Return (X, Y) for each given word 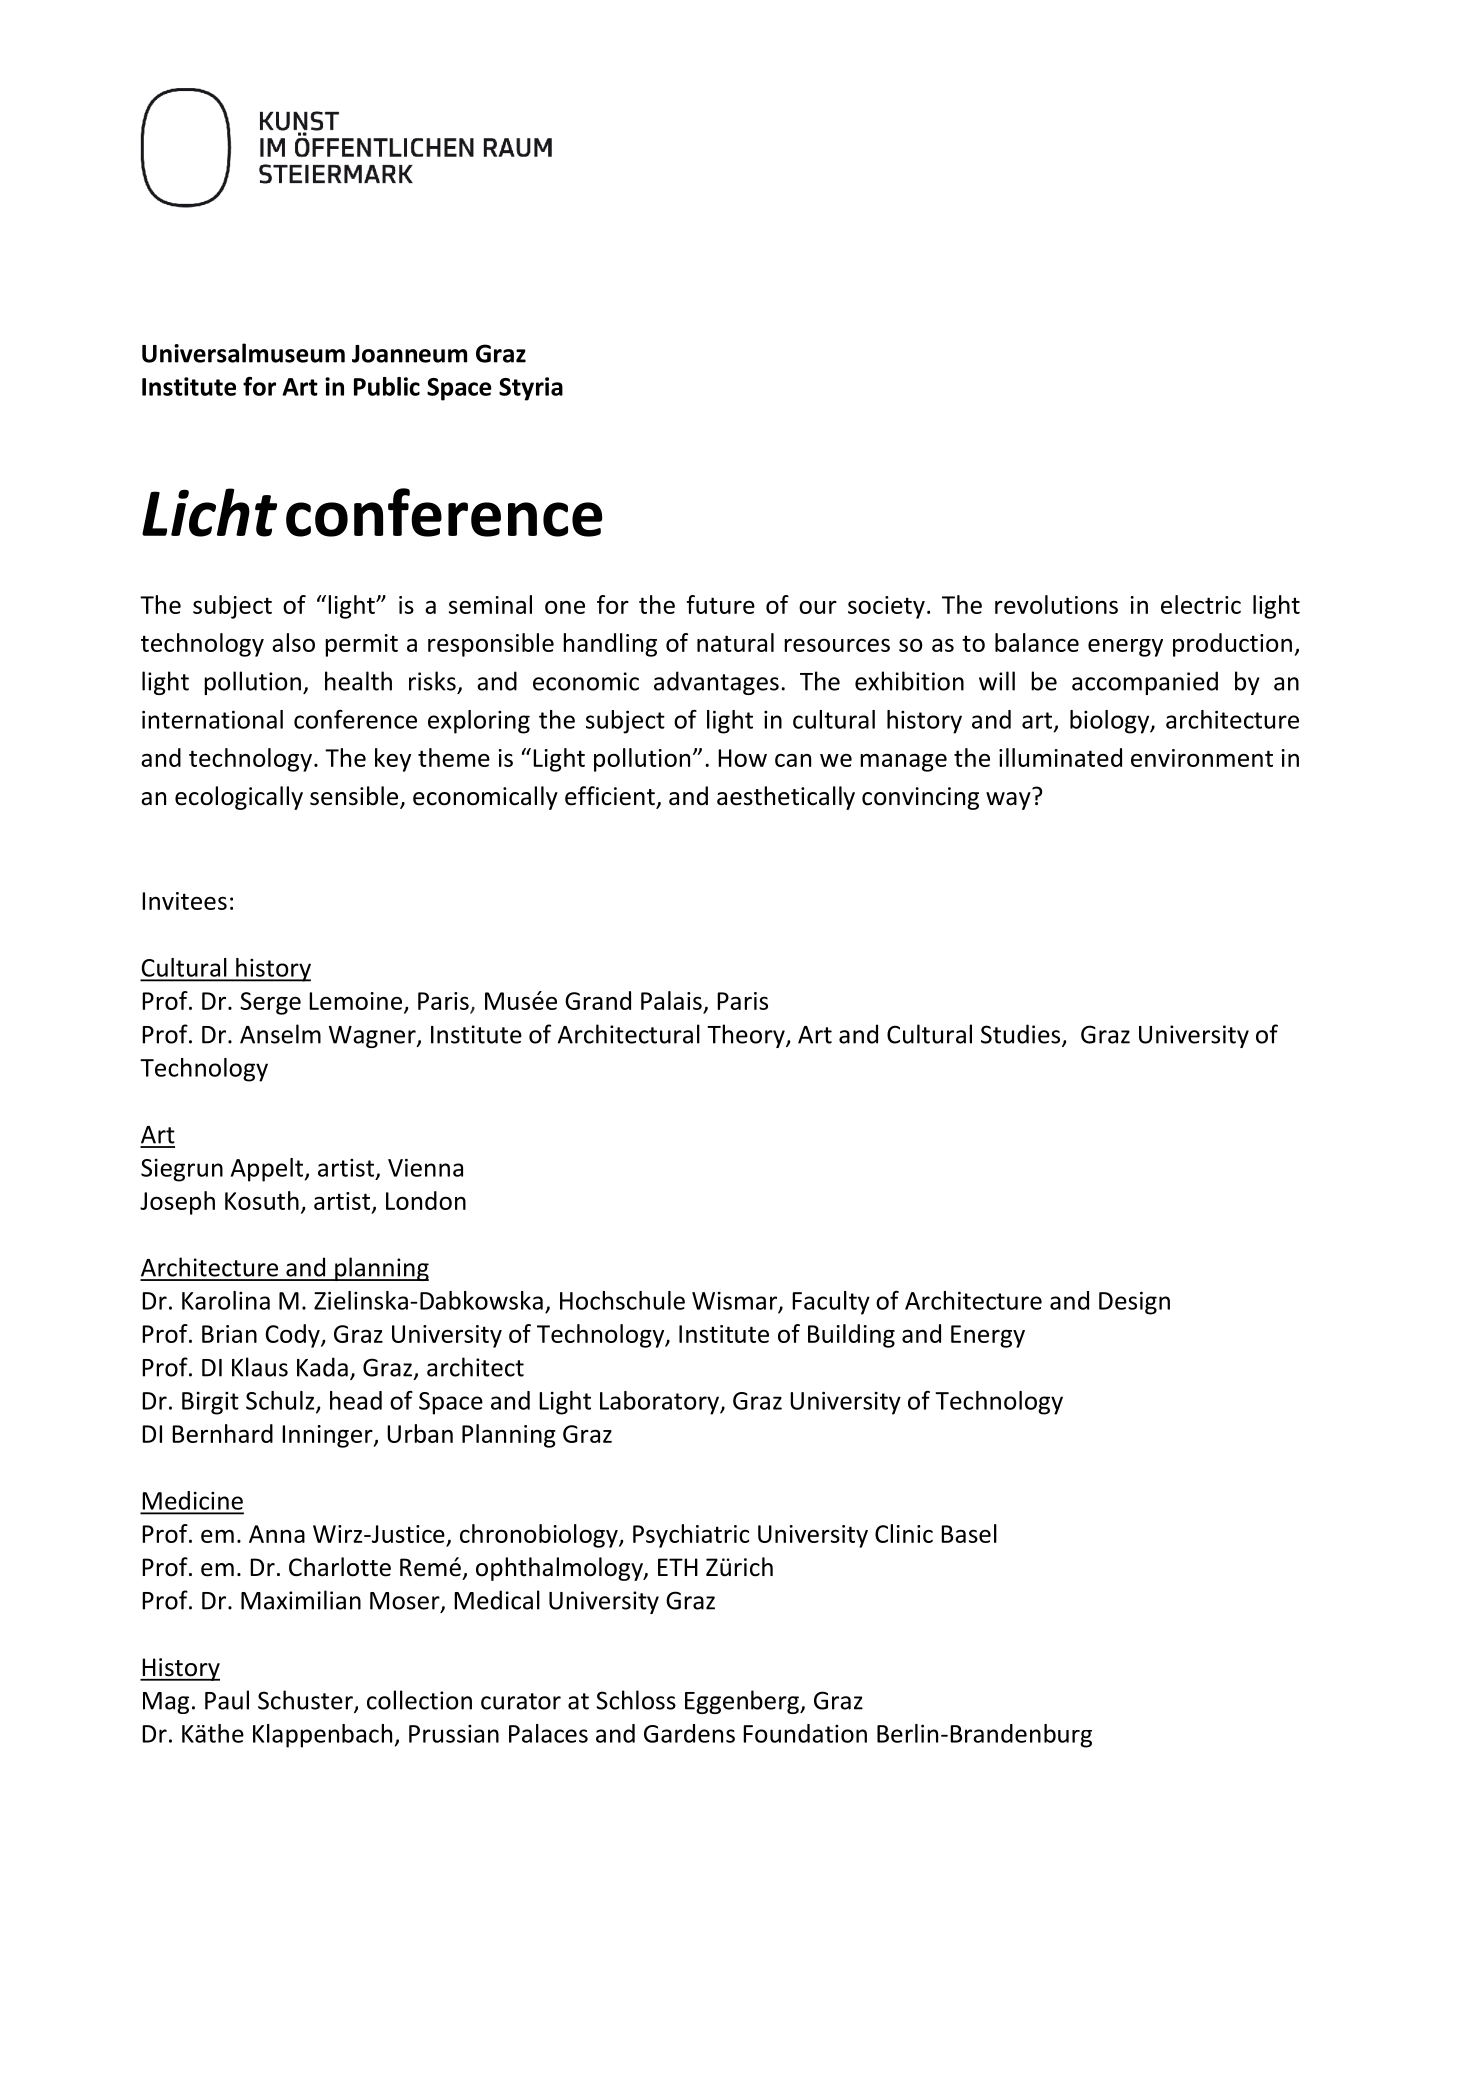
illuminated (1060, 757)
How (742, 758)
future (721, 604)
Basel (969, 1533)
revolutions (1056, 604)
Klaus (260, 1367)
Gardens (689, 1733)
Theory (747, 1036)
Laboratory (660, 1403)
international (212, 719)
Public (387, 386)
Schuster (306, 1701)
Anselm (280, 1034)
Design (1134, 1303)
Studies (1022, 1035)
